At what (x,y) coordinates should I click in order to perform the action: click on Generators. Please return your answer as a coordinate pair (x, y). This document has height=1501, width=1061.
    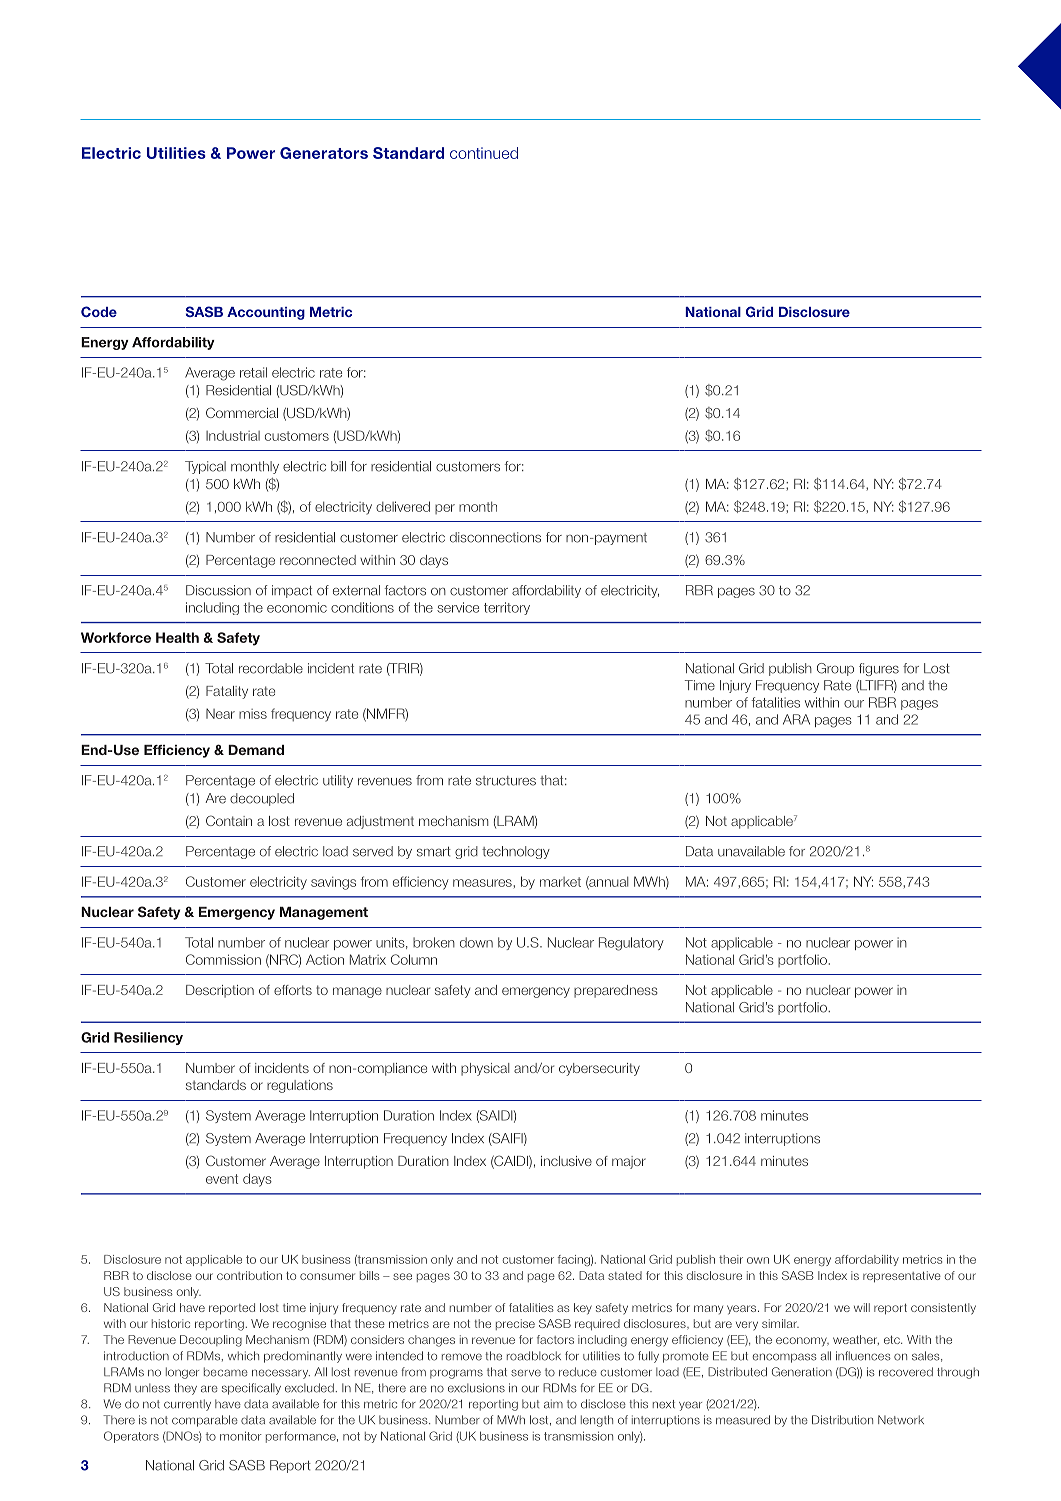
    Looking at the image, I should click on (324, 153).
